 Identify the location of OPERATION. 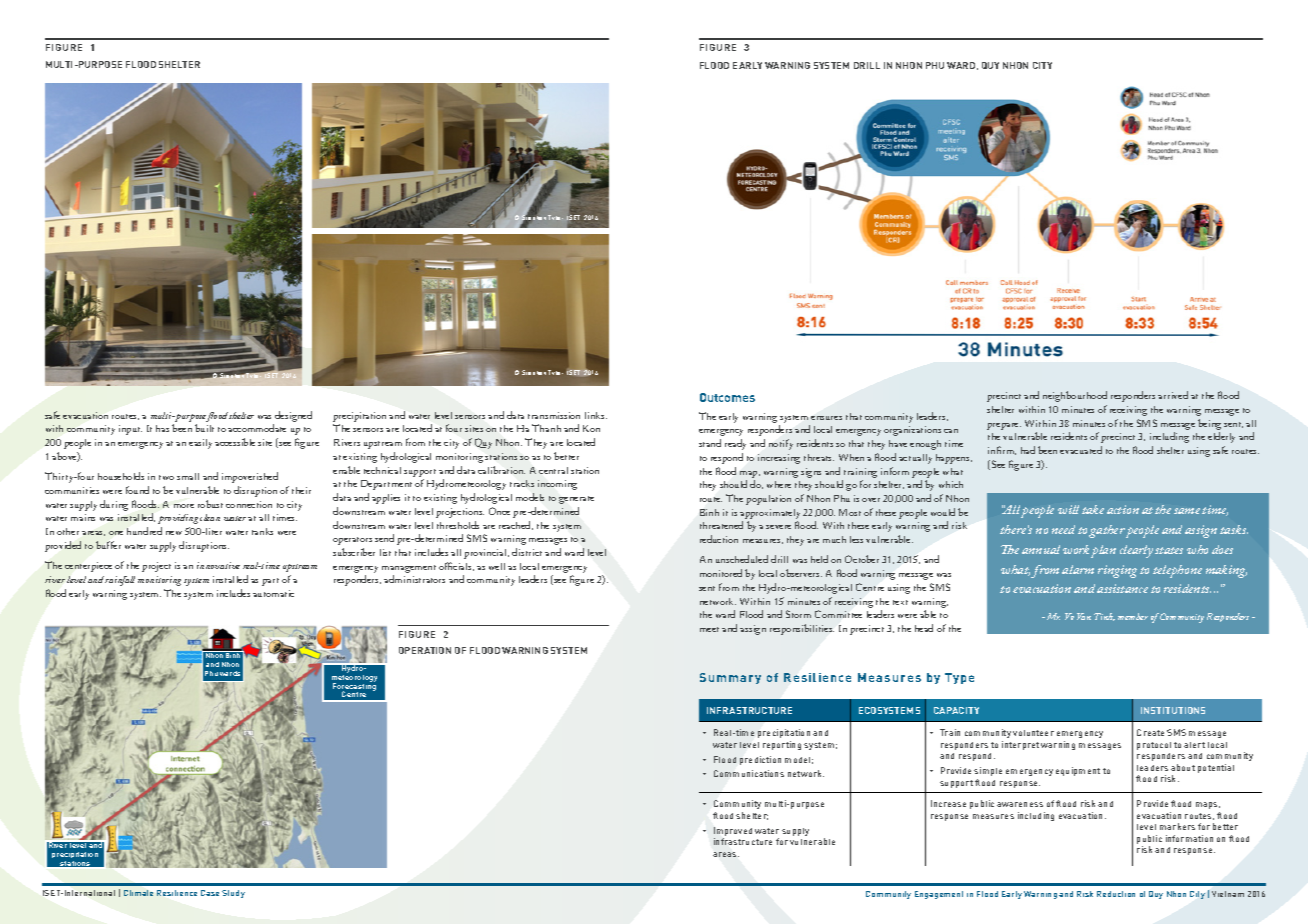
(425, 650).
